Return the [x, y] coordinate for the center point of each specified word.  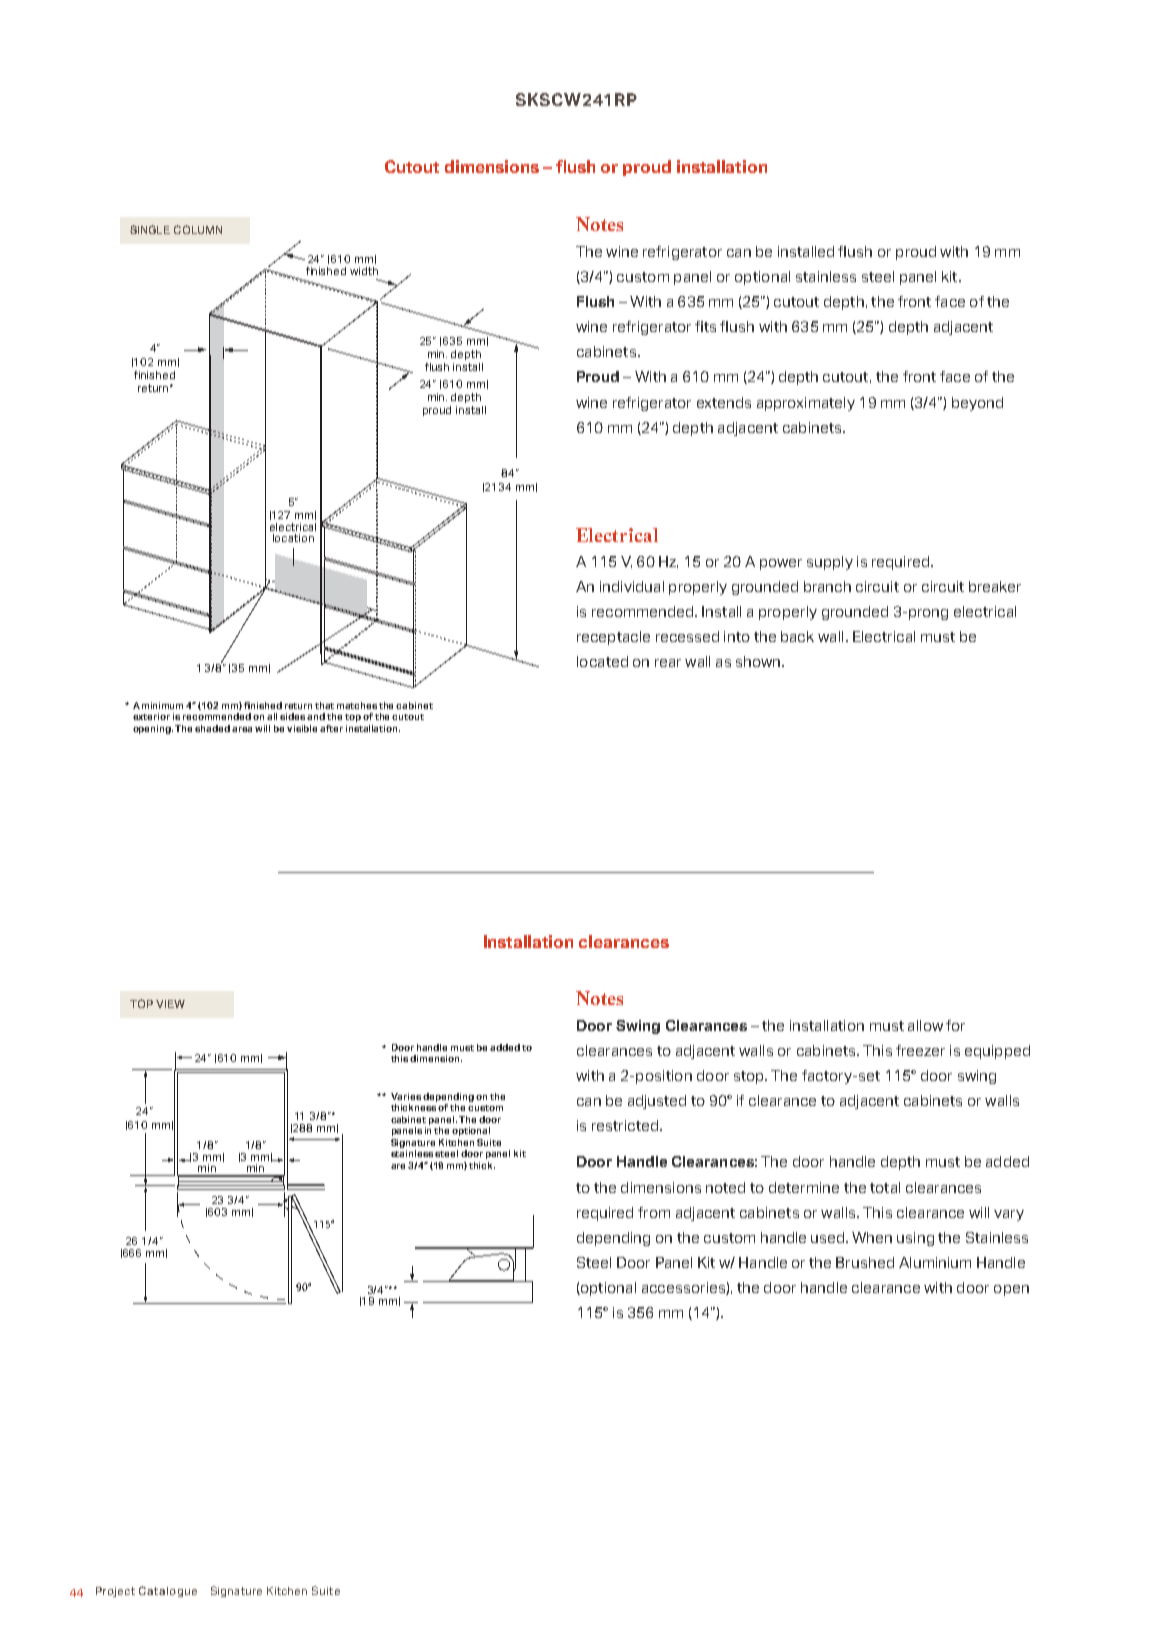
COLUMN [198, 229]
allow [925, 1025]
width [364, 271]
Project [115, 1592]
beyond [977, 404]
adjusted [657, 1102]
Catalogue [168, 1591]
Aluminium [935, 1262]
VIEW [170, 1004]
